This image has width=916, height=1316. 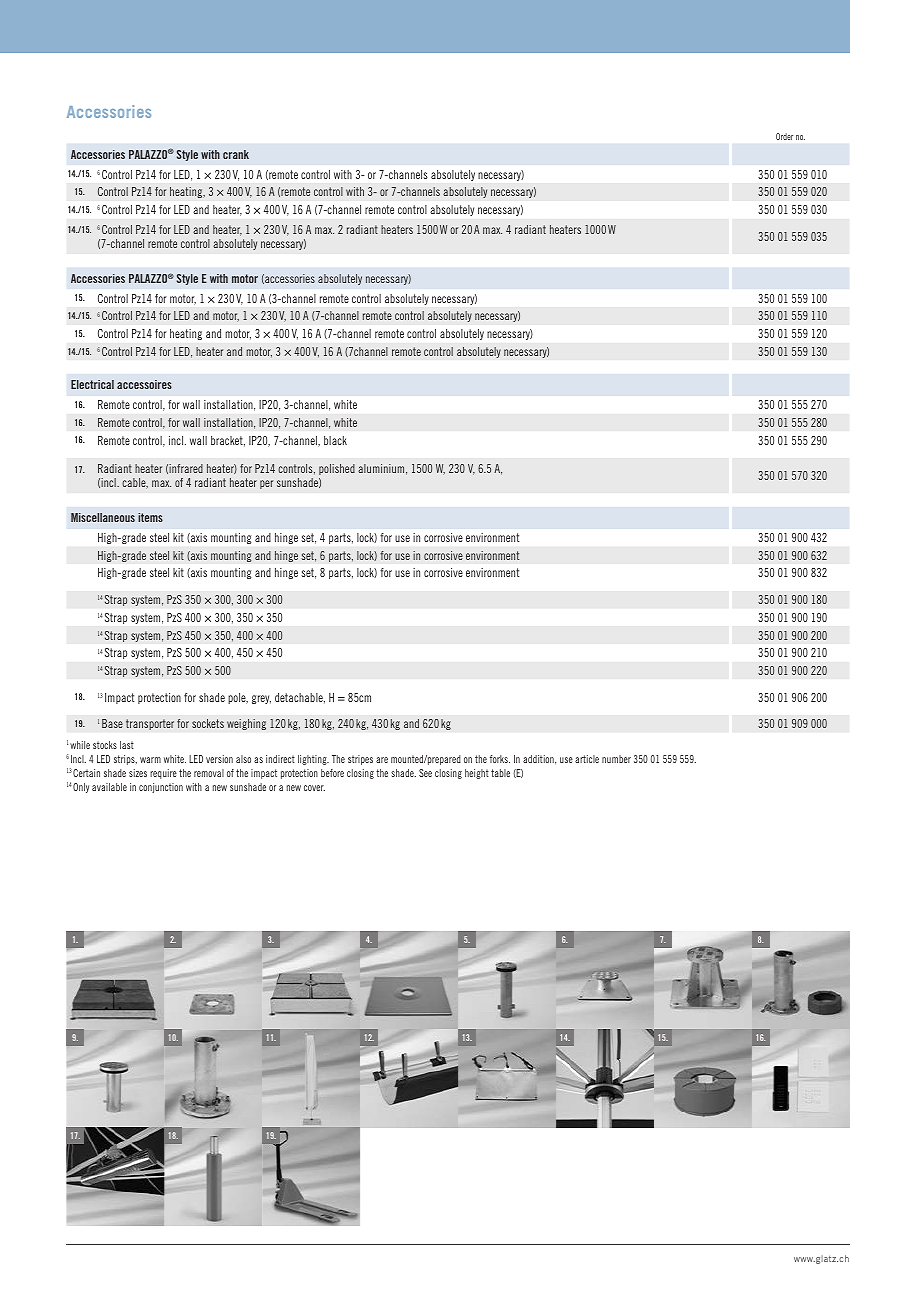 I want to click on Order, so click(x=784, y=136).
